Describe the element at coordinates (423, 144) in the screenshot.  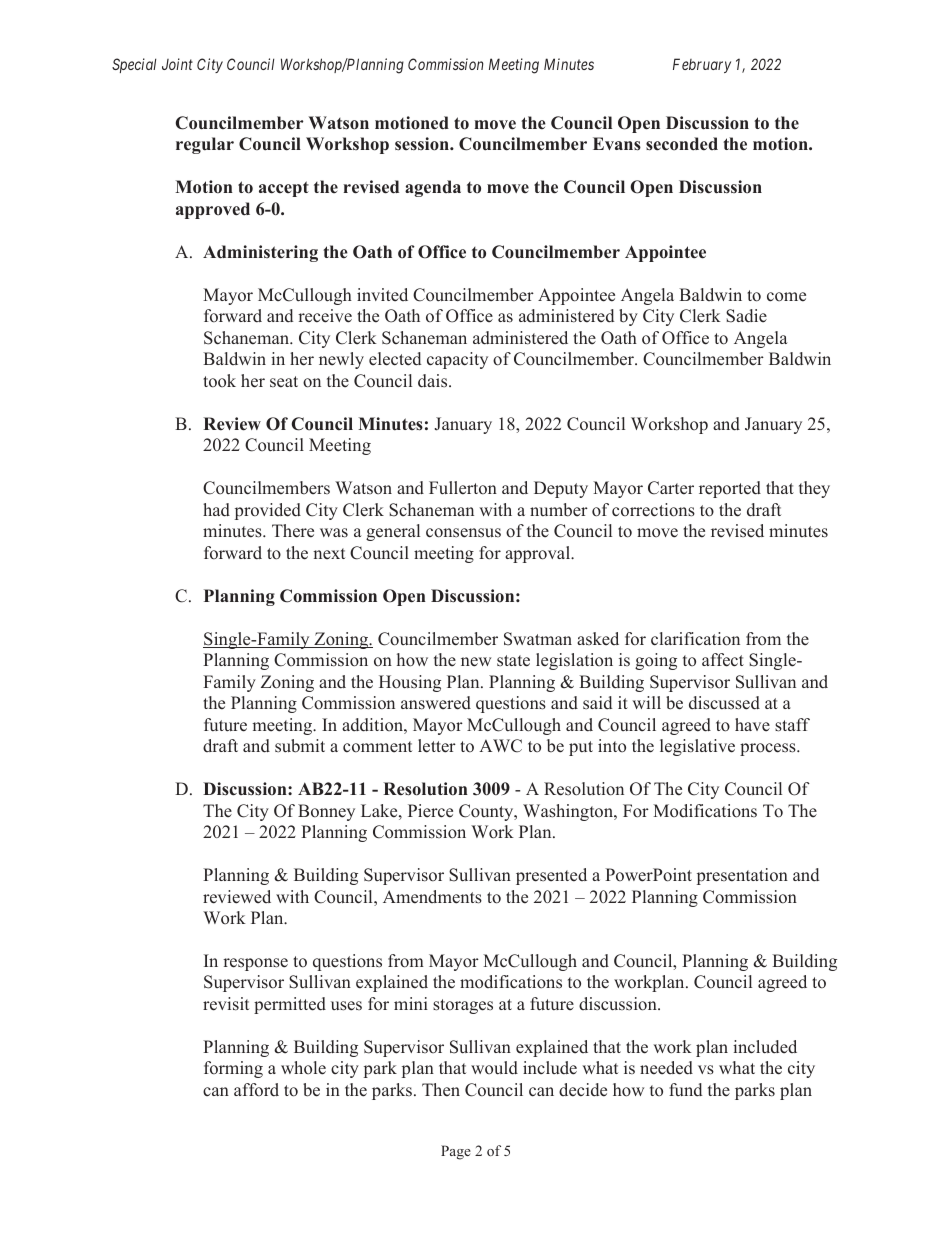
I see `session` at that location.
